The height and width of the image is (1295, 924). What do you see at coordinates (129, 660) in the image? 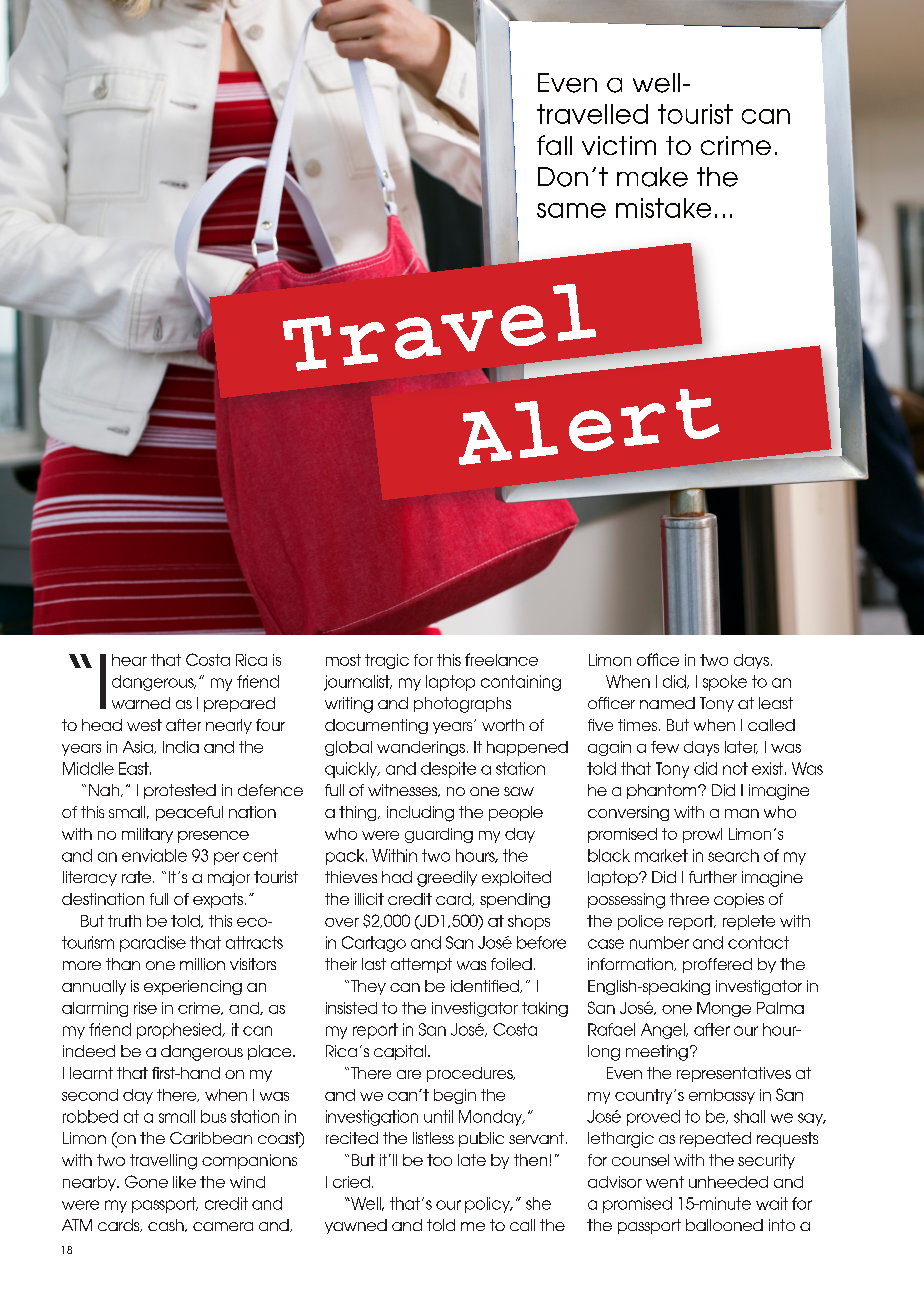
I see `hear` at bounding box center [129, 660].
